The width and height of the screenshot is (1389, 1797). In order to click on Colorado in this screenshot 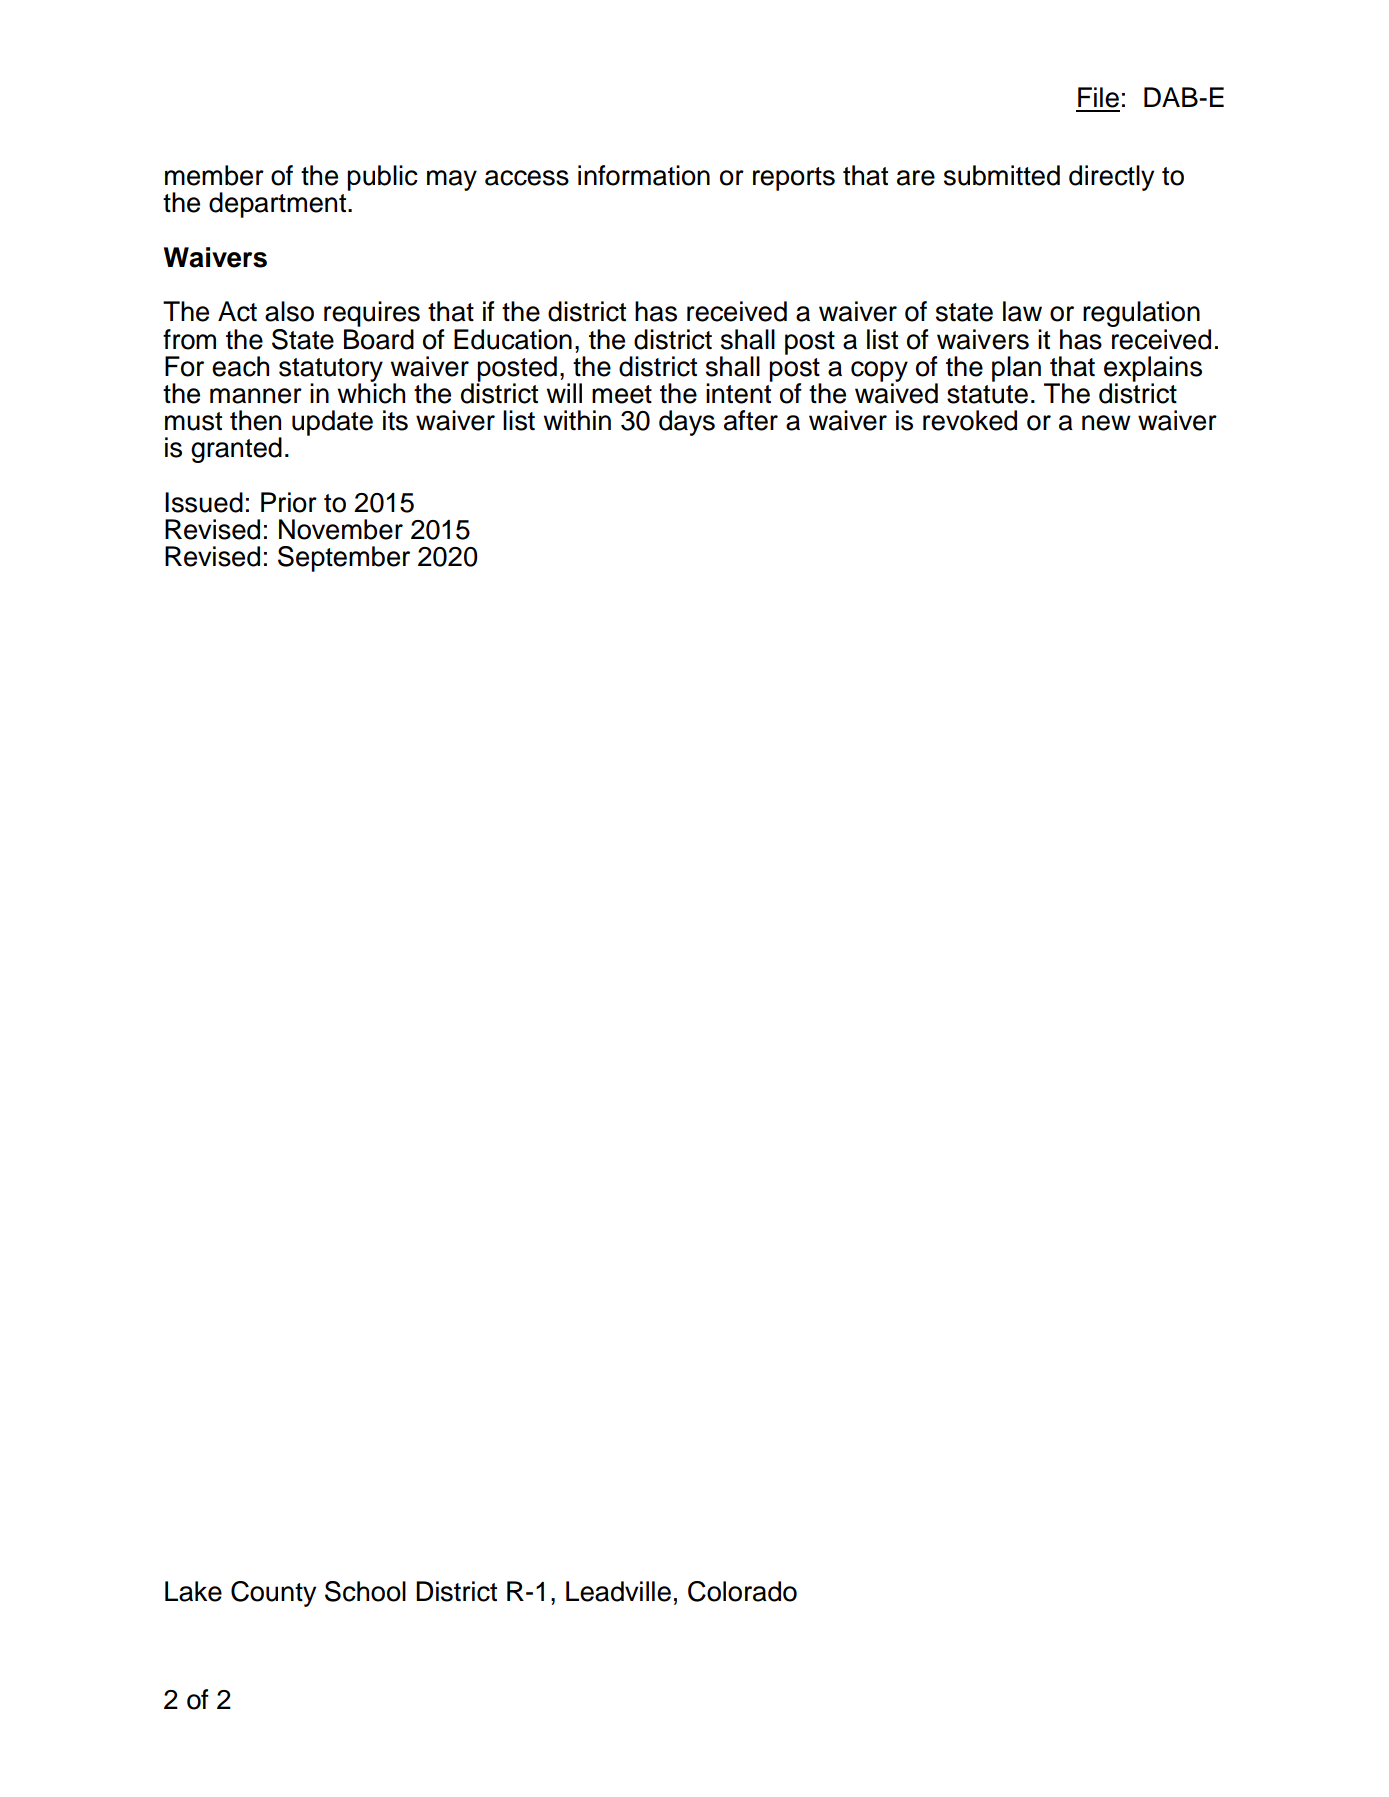, I will do `click(742, 1591)`.
